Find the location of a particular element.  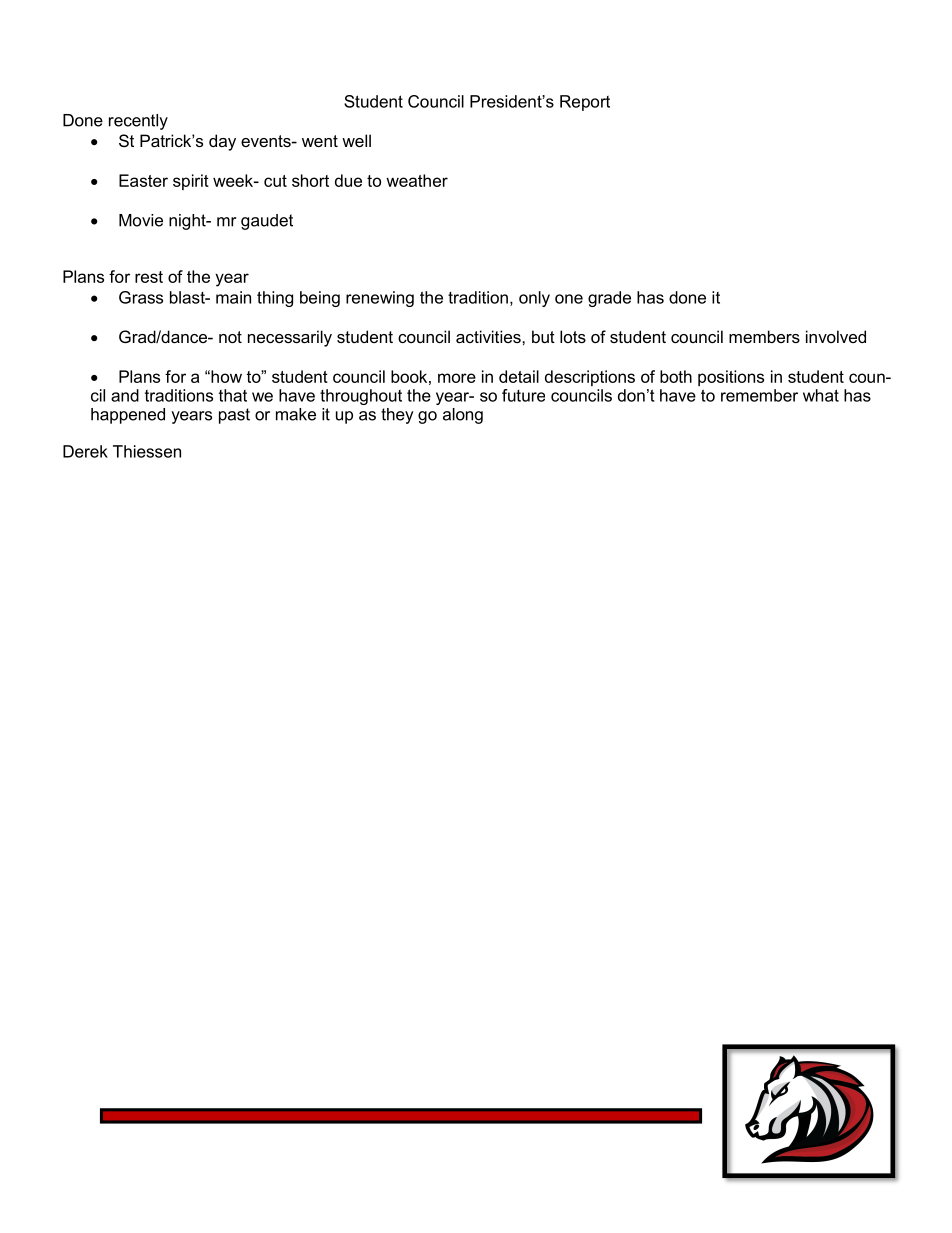

necessarily is located at coordinates (290, 338).
